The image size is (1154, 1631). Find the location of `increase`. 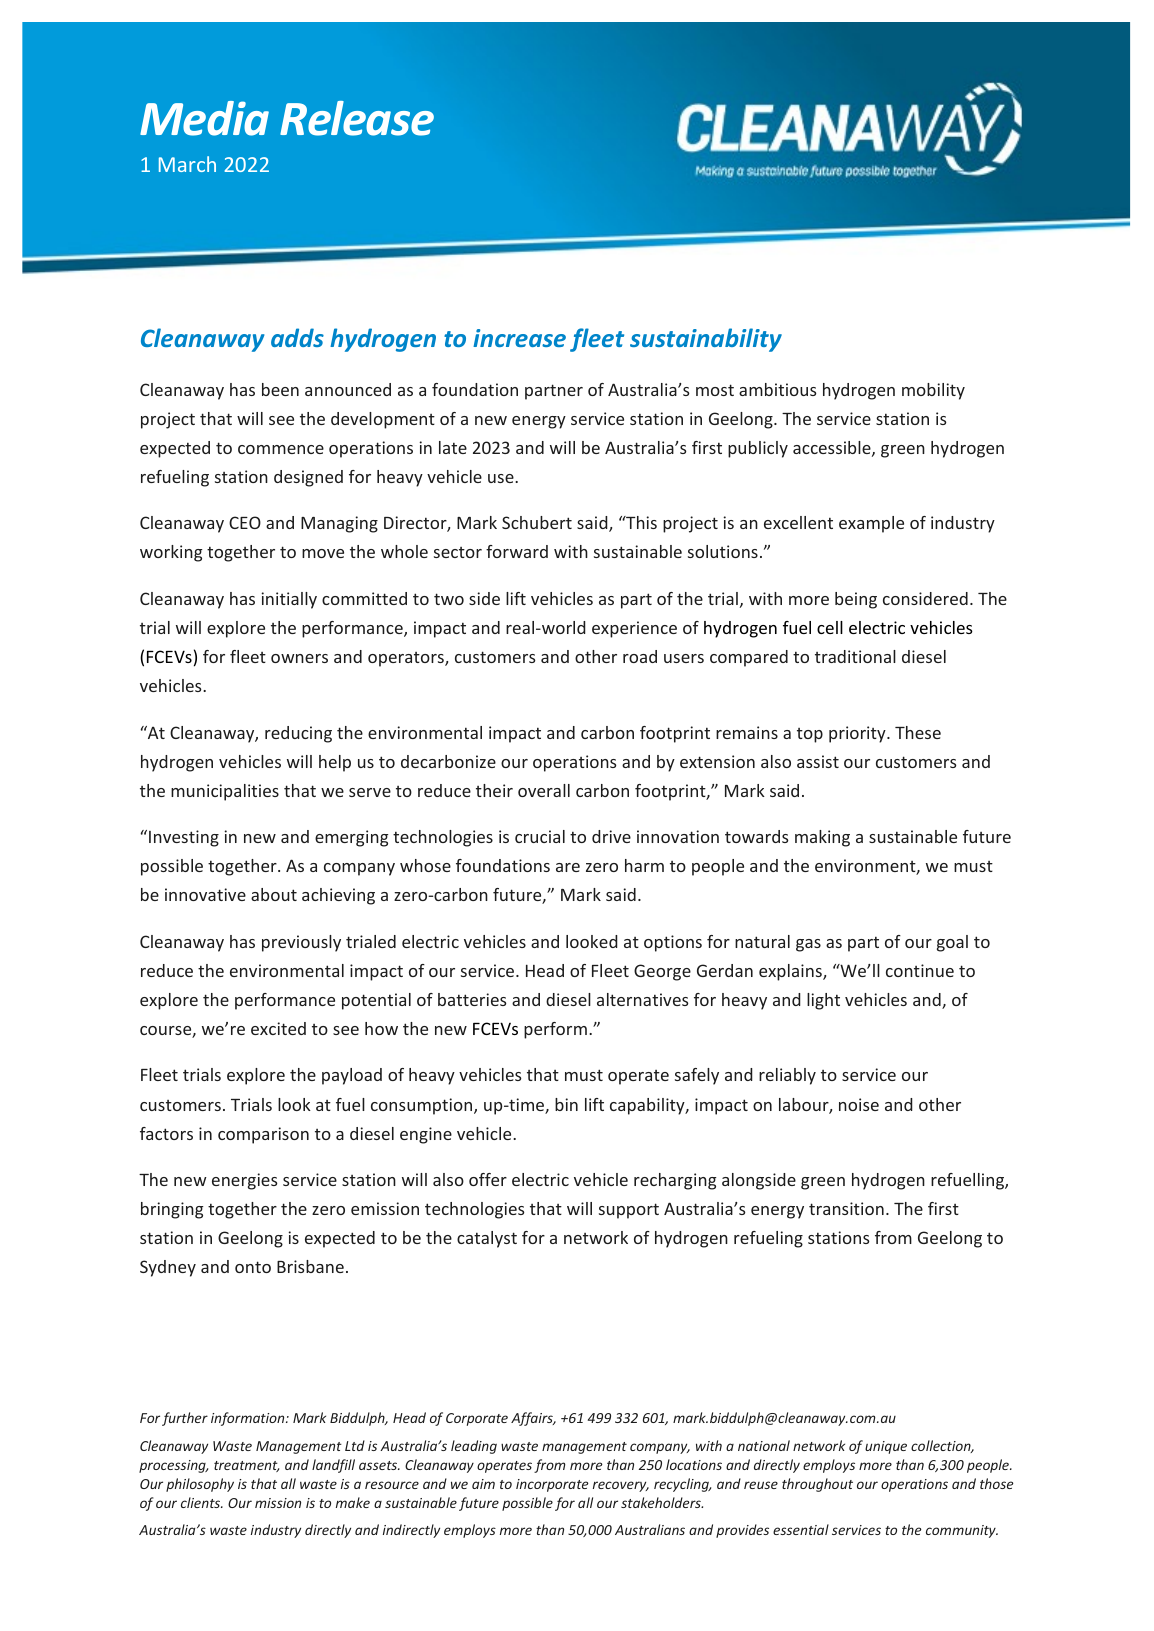

increase is located at coordinates (519, 338).
